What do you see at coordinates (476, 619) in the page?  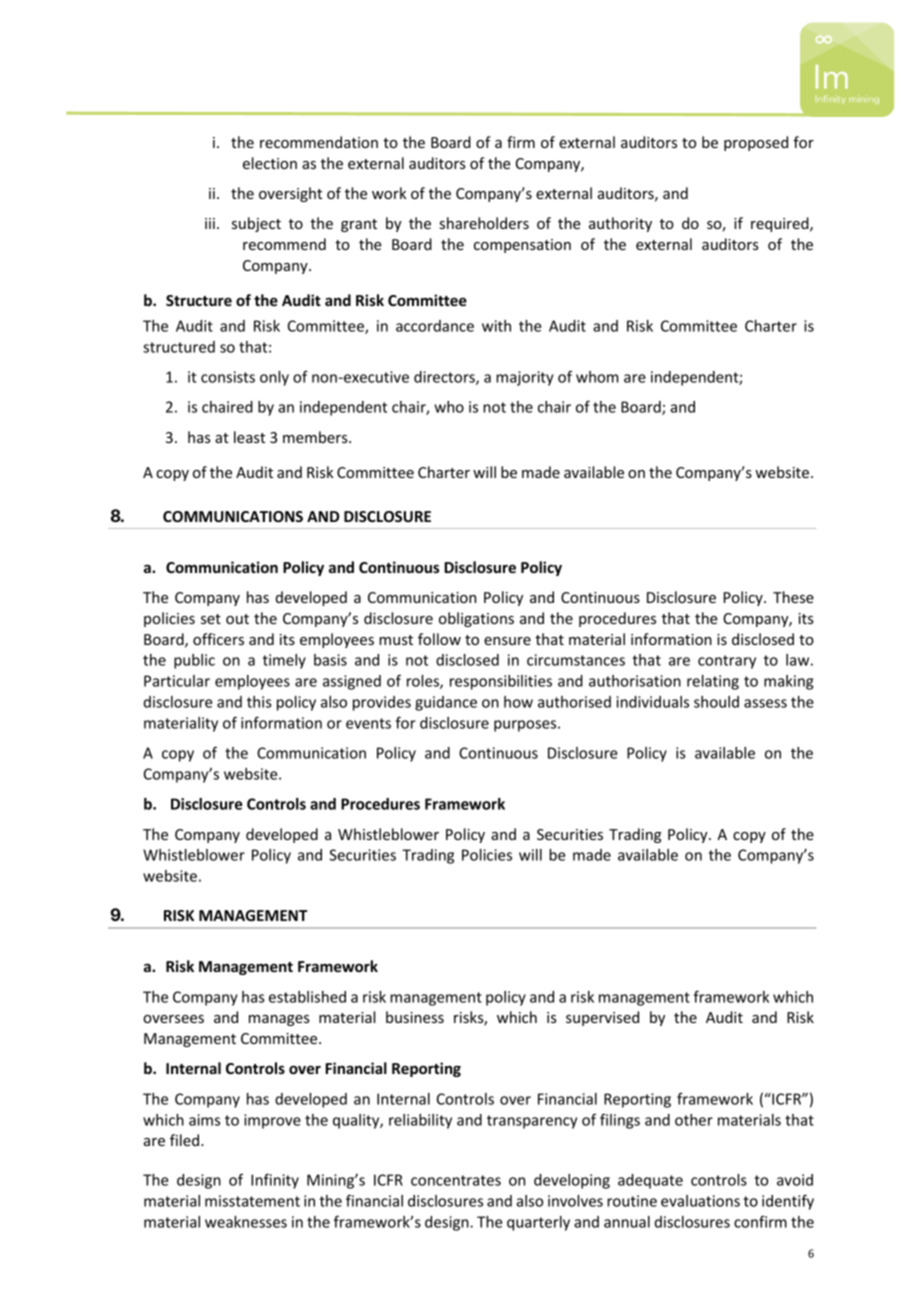 I see `obligations` at bounding box center [476, 619].
